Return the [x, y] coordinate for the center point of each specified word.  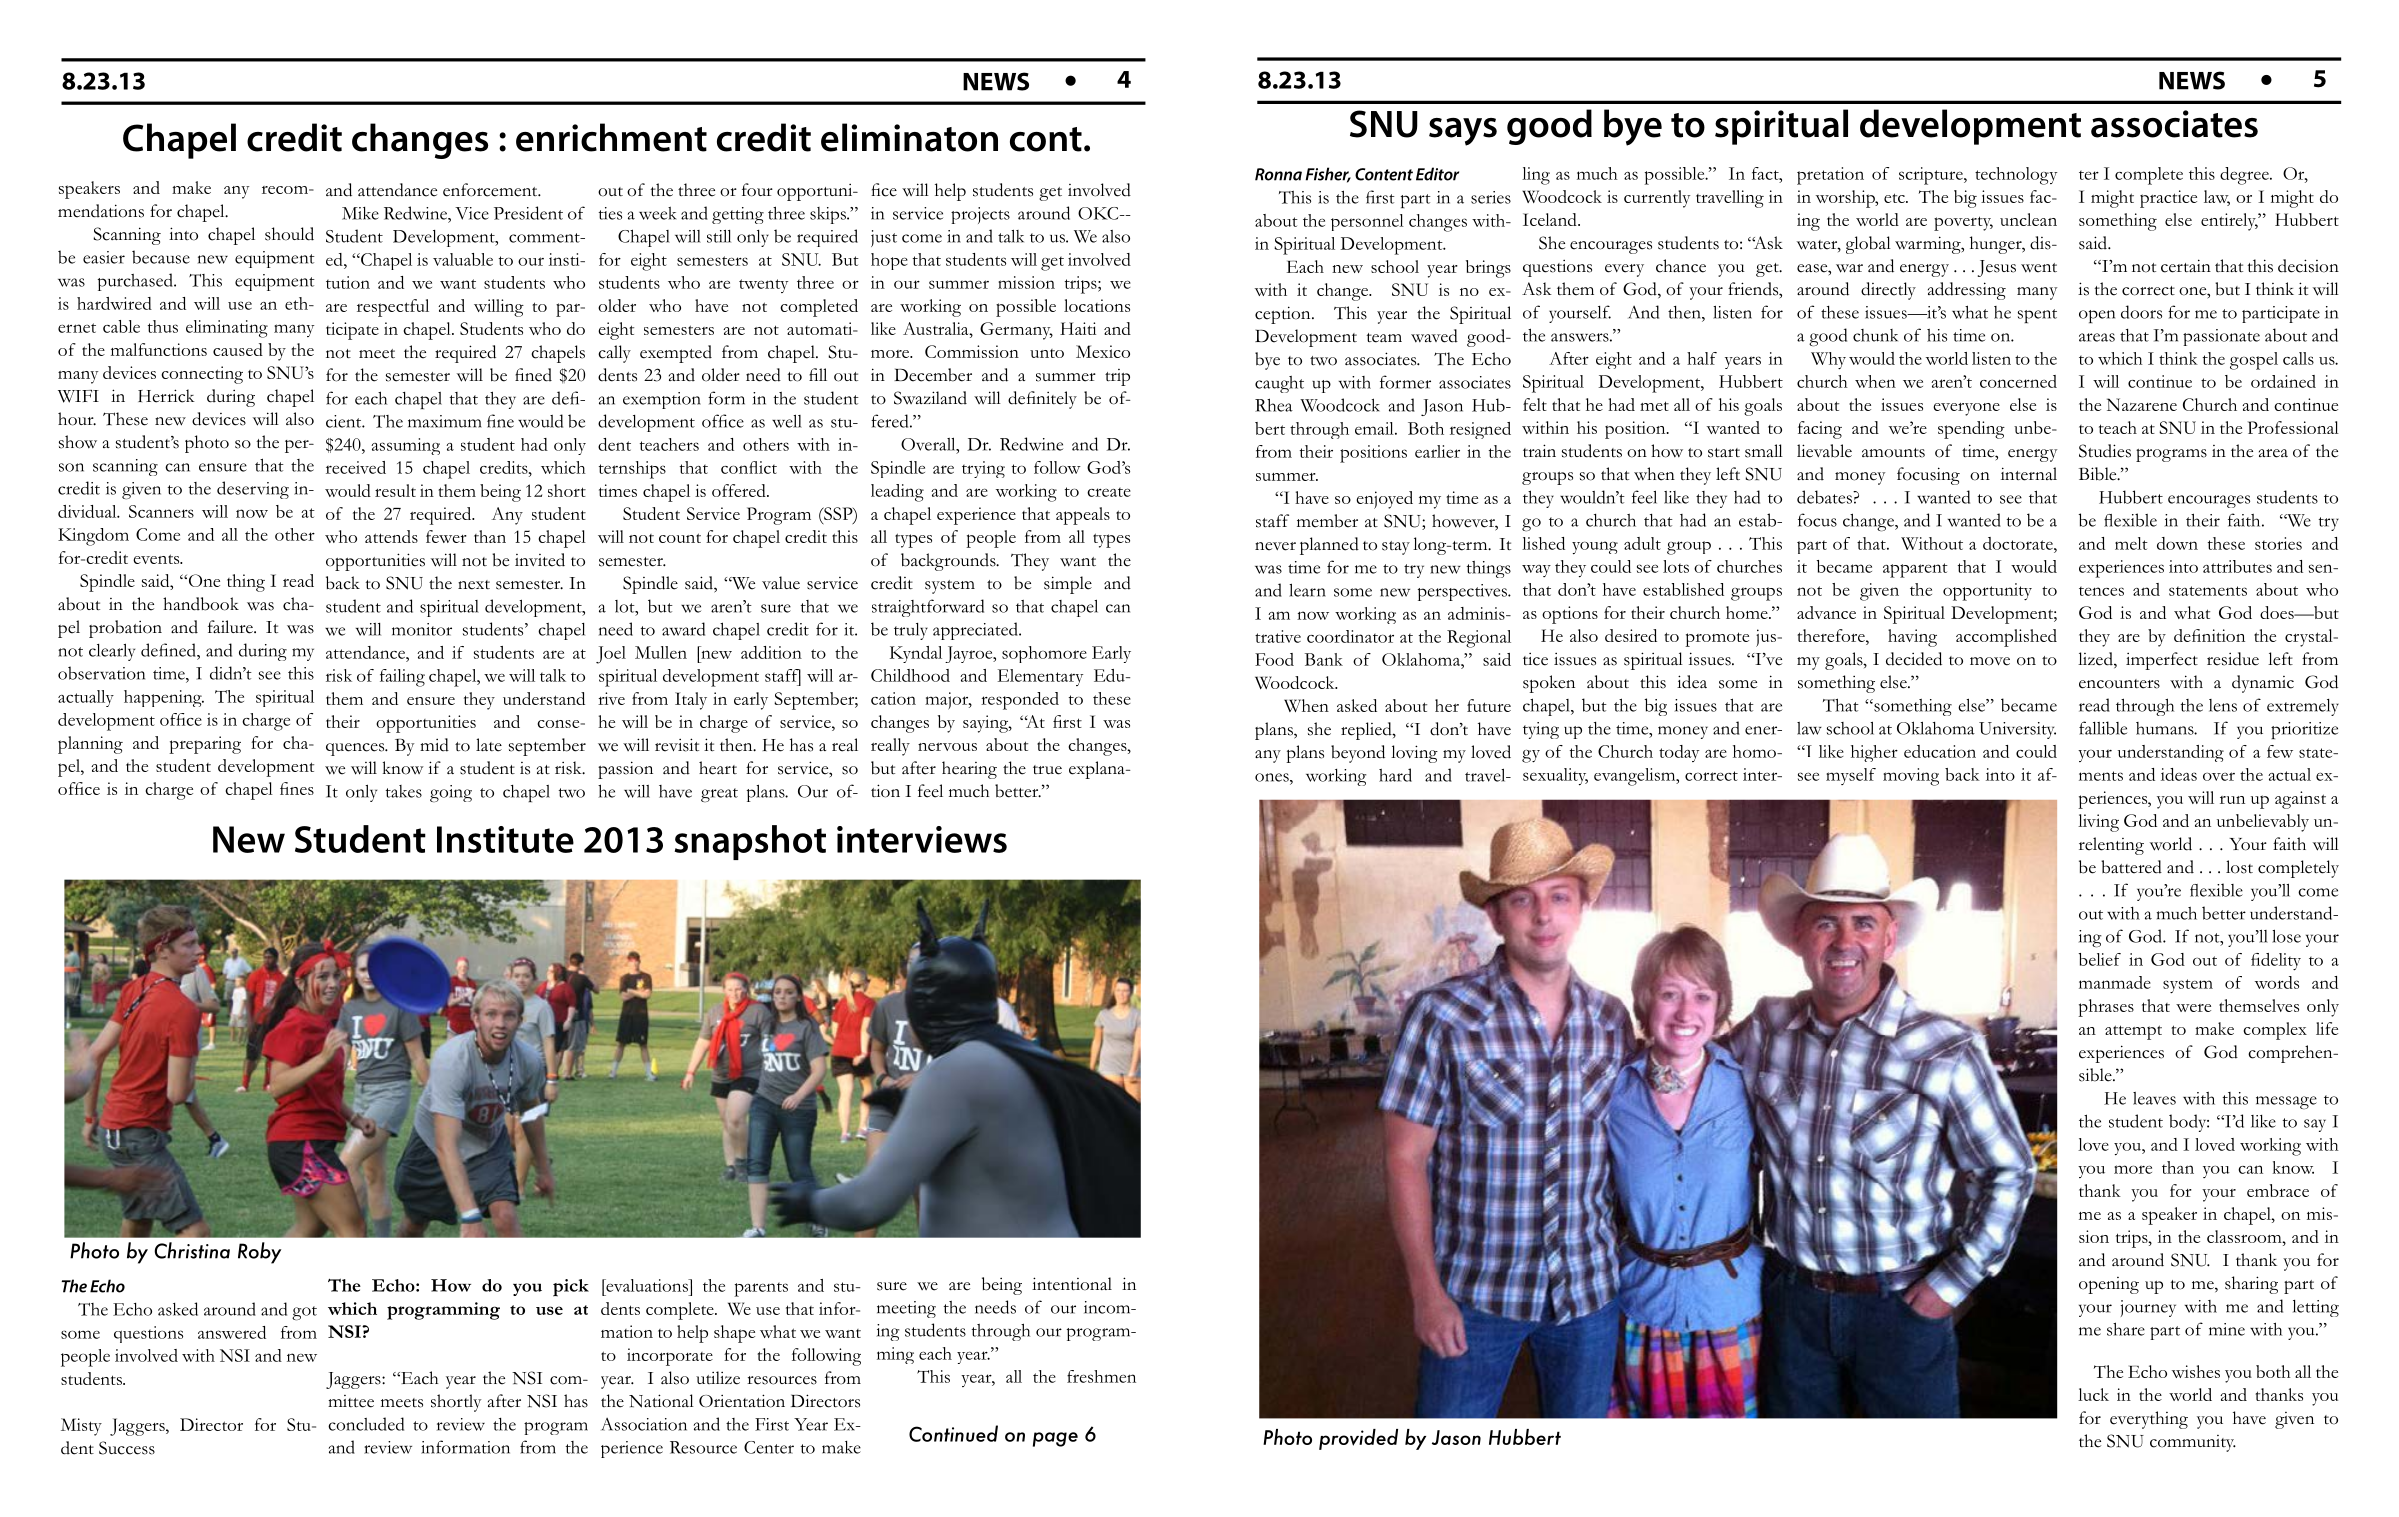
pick [571, 1288]
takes [404, 791]
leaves [2154, 1098]
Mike [360, 213]
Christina [192, 1250]
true [1047, 770]
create [1109, 492]
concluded [366, 1424]
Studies [2105, 451]
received [356, 467]
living [2098, 823]
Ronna [1278, 174]
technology [2016, 176]
